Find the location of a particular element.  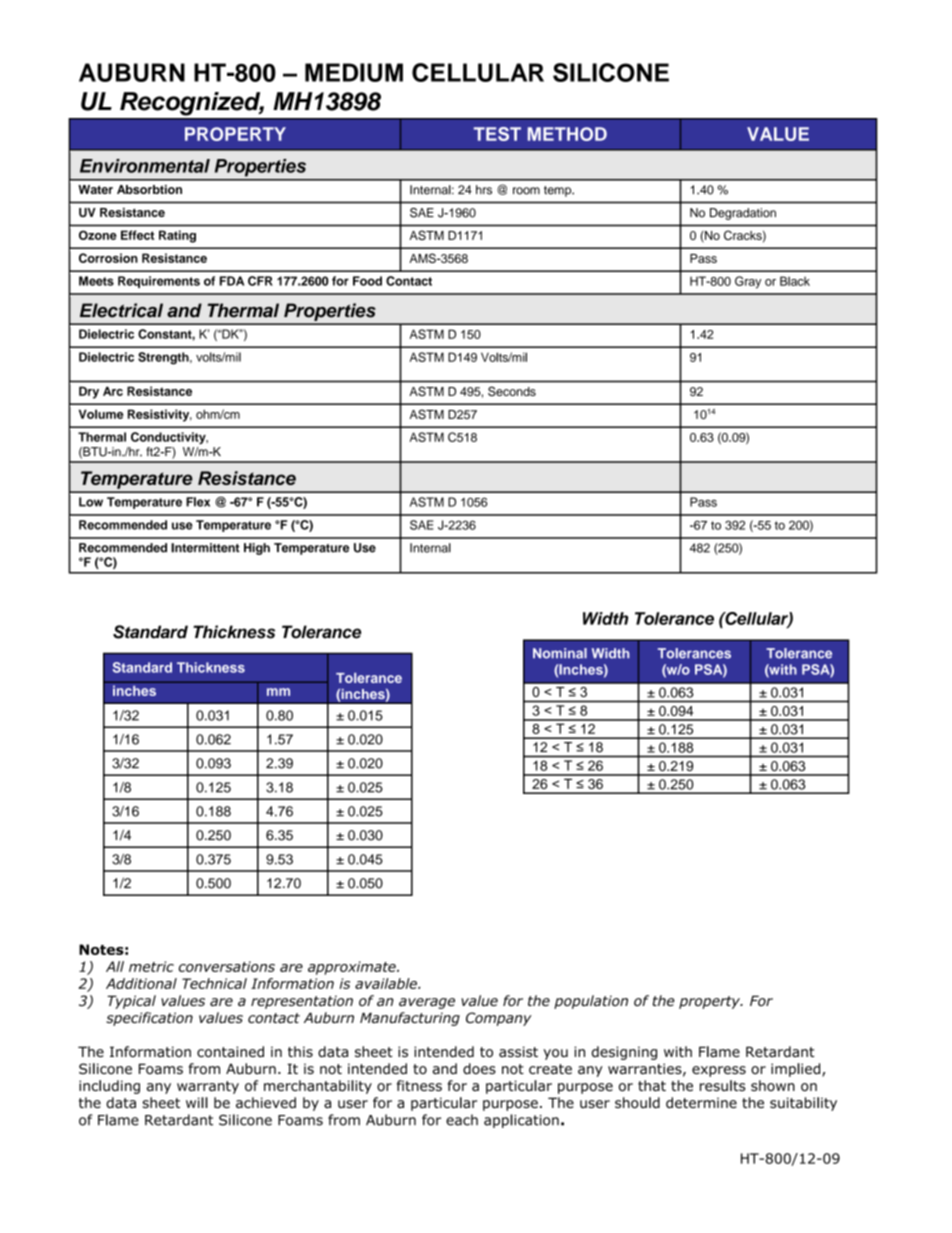

Seconds is located at coordinates (512, 391).
